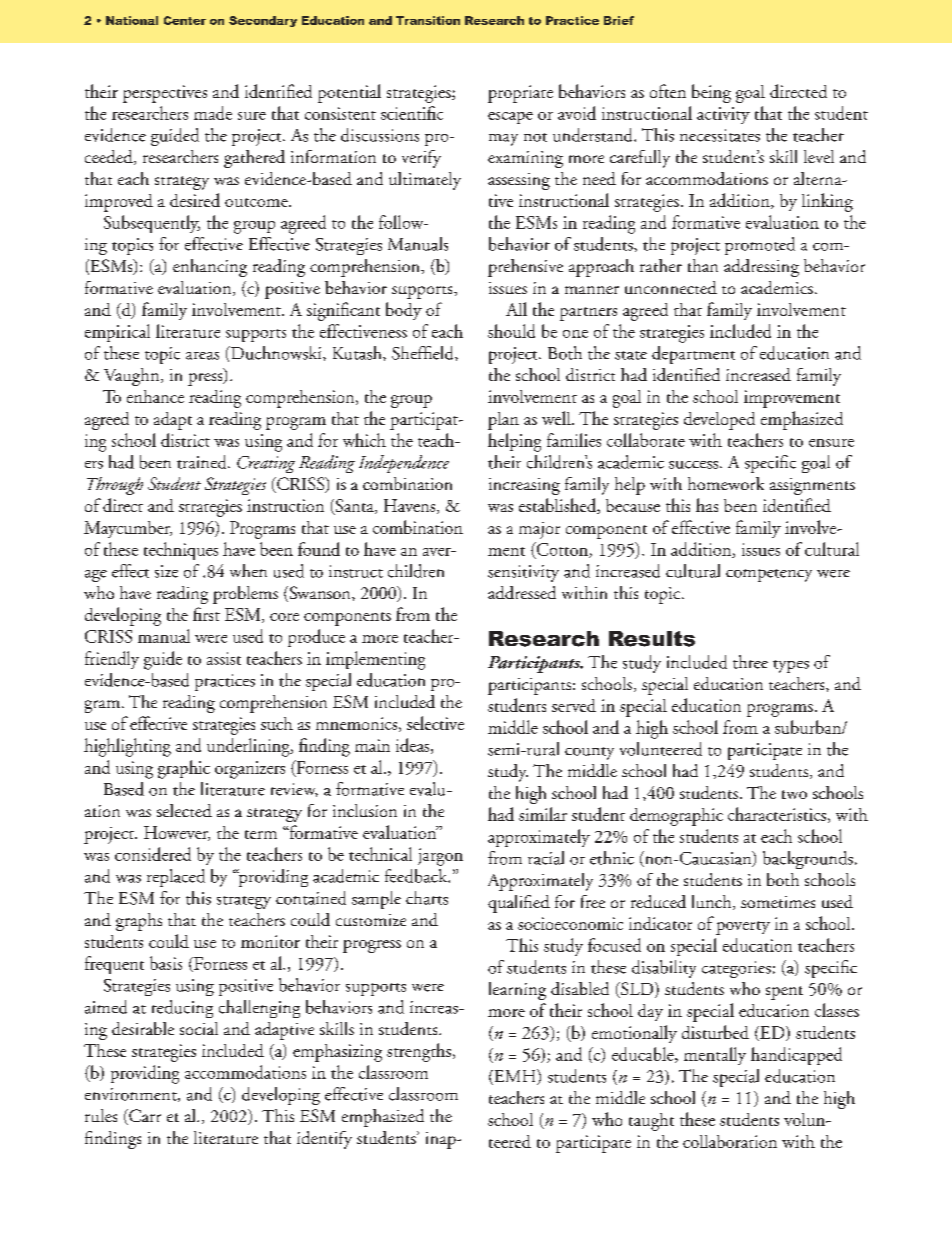  I want to click on two, so click(794, 794).
